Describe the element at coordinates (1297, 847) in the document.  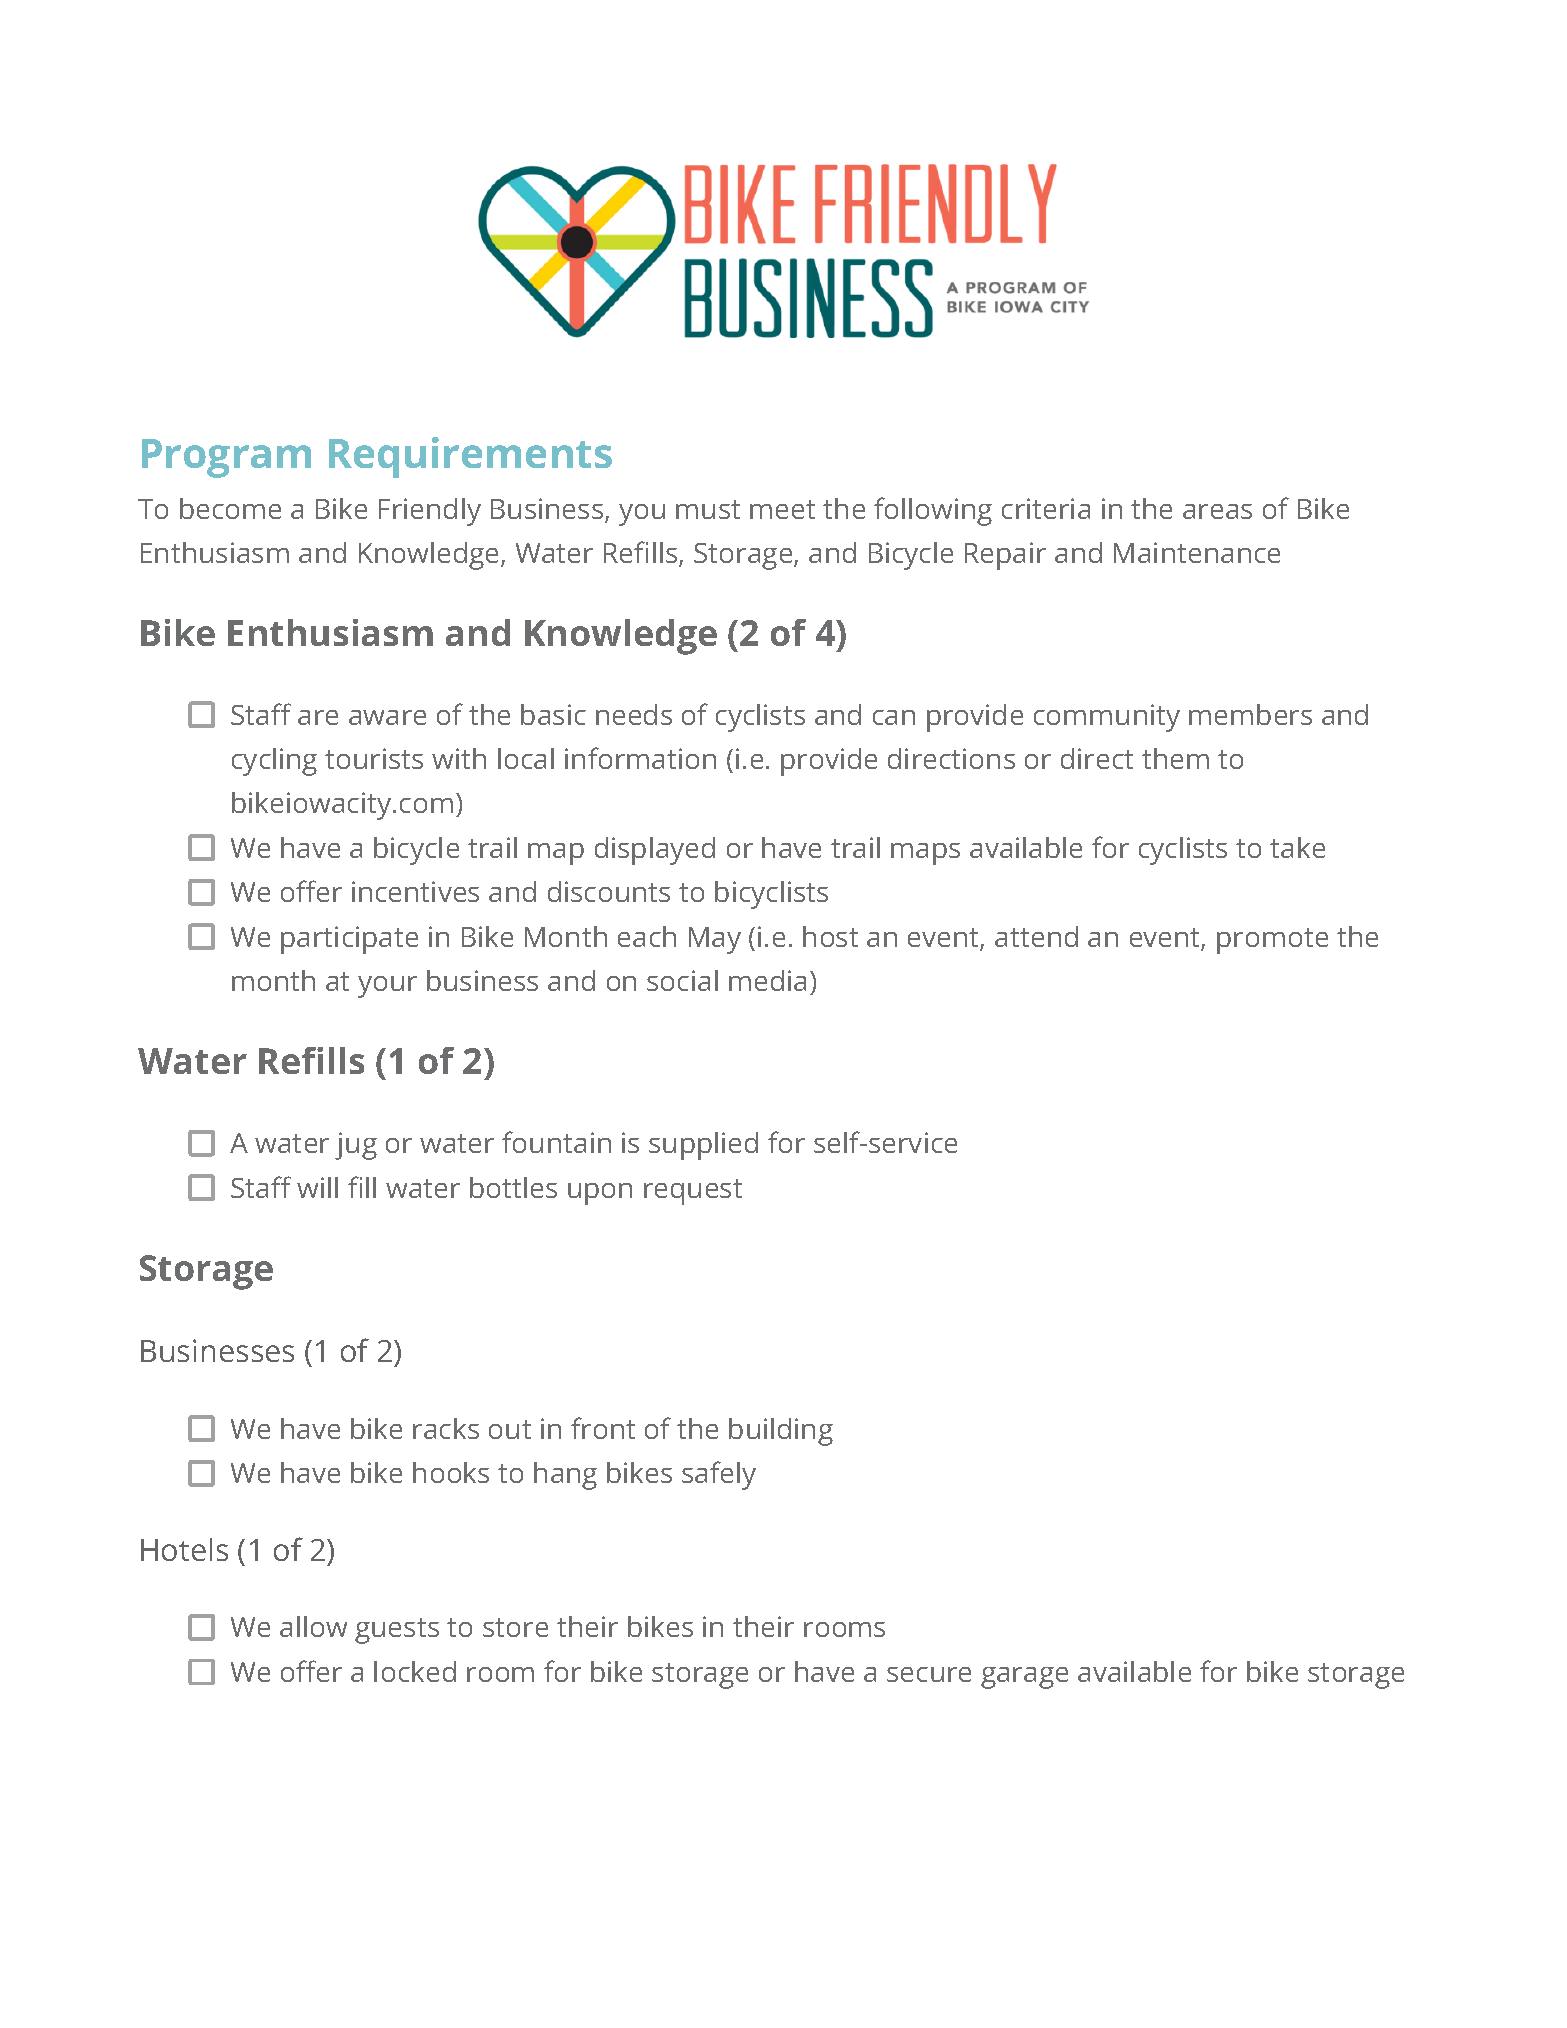
I see `take` at that location.
